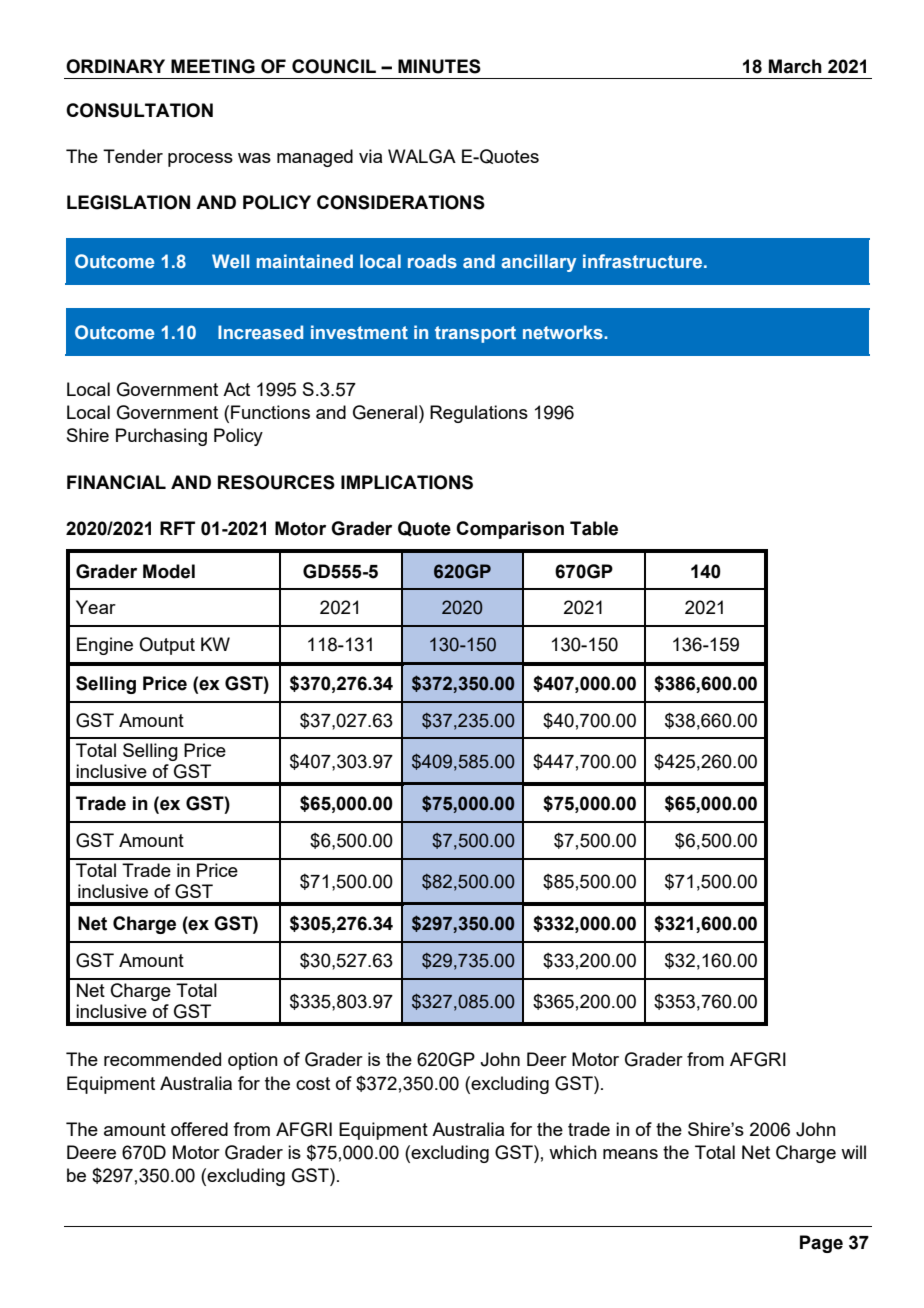 This screenshot has height=1308, width=924. What do you see at coordinates (594, 528) in the screenshot?
I see `Table` at bounding box center [594, 528].
